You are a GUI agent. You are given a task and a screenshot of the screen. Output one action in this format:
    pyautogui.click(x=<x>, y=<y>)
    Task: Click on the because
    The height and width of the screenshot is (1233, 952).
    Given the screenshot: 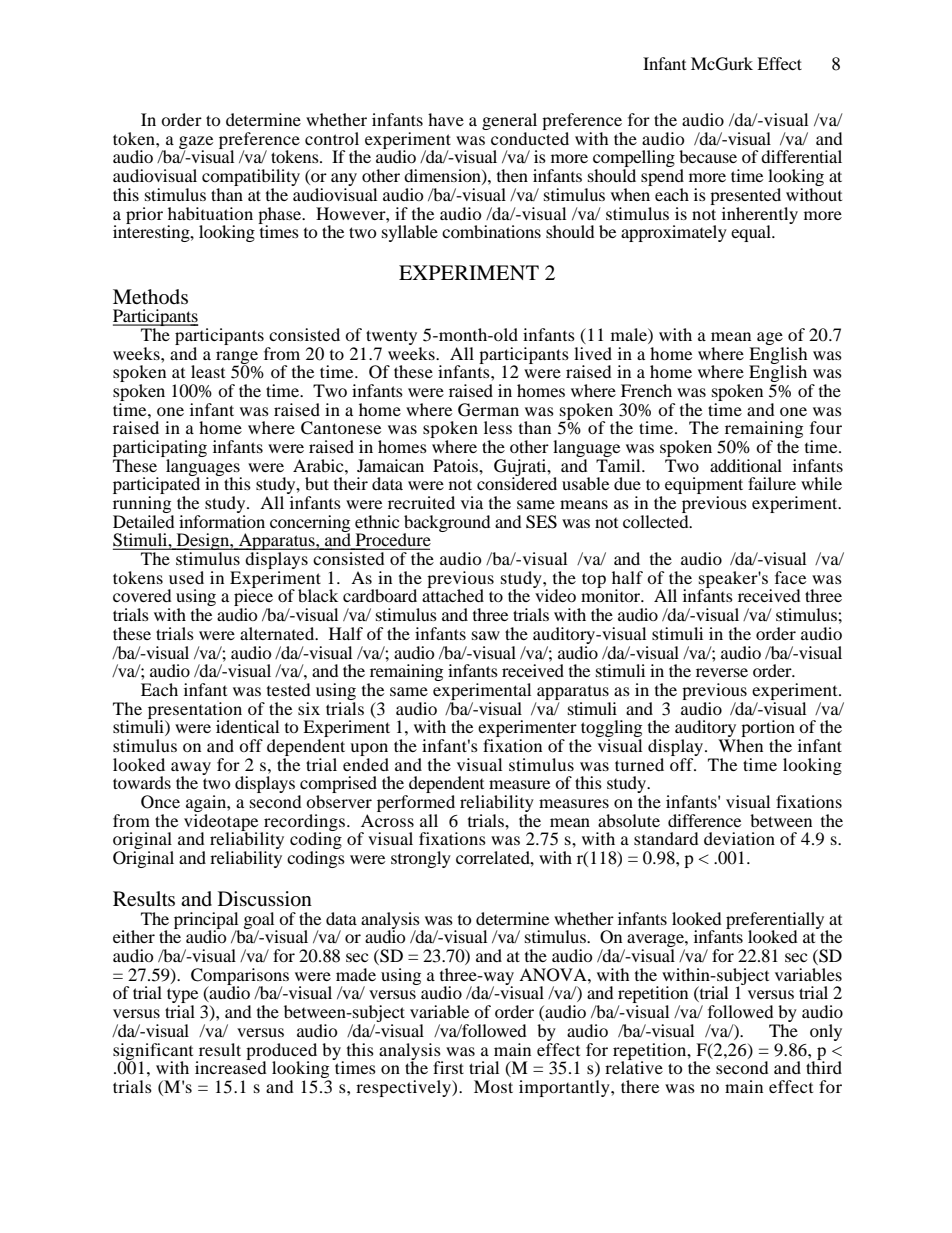 What is the action you would take?
    pyautogui.click(x=708, y=156)
